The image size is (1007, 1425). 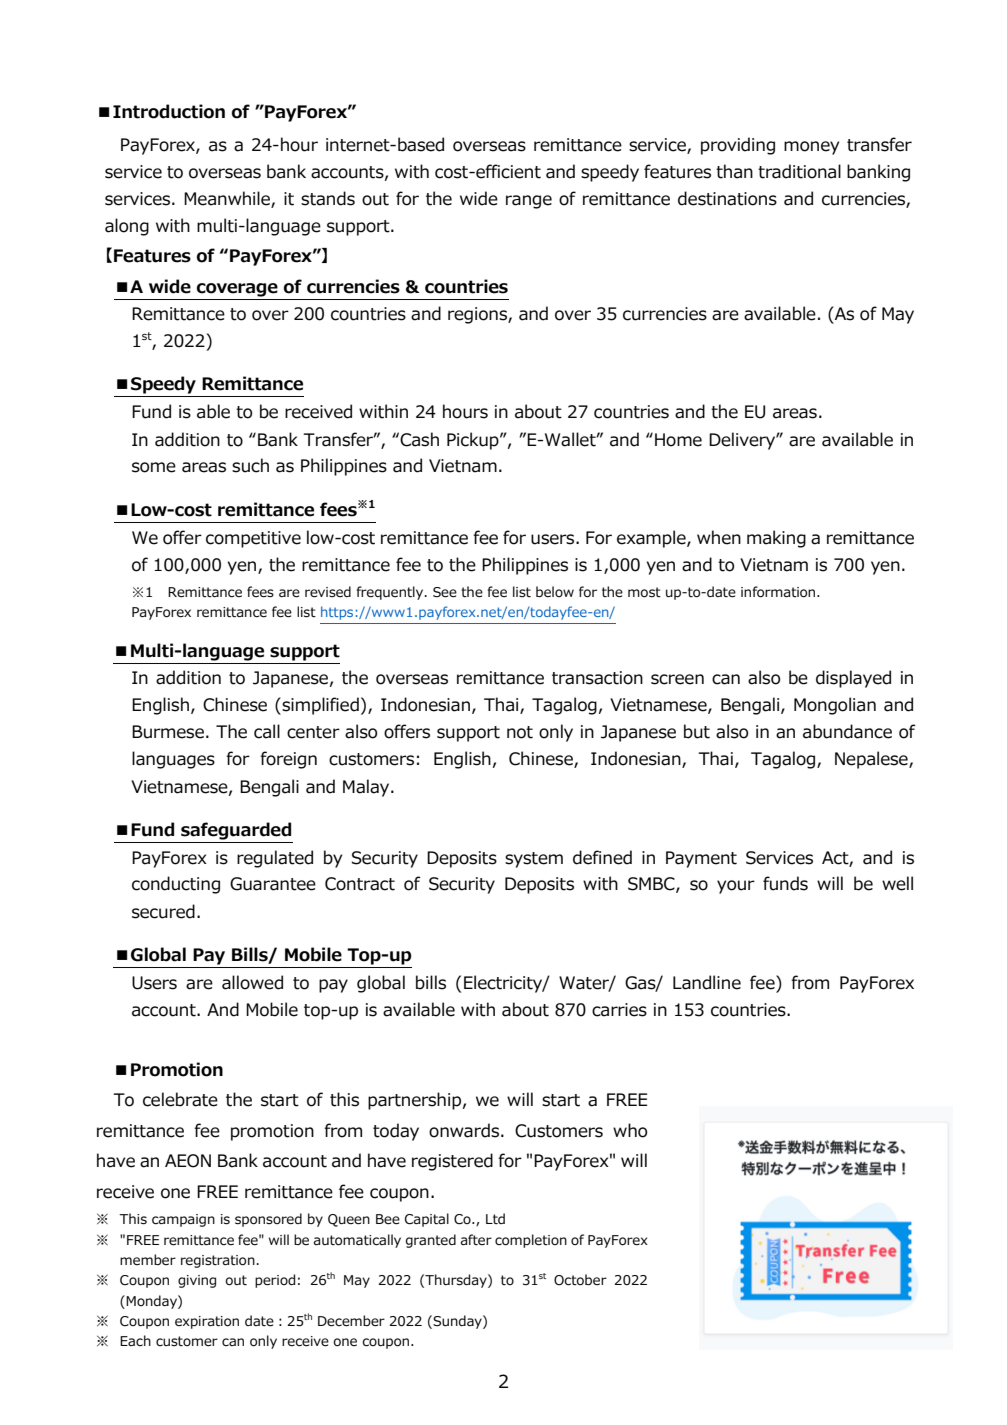 What do you see at coordinates (776, 539) in the image?
I see `making` at bounding box center [776, 539].
